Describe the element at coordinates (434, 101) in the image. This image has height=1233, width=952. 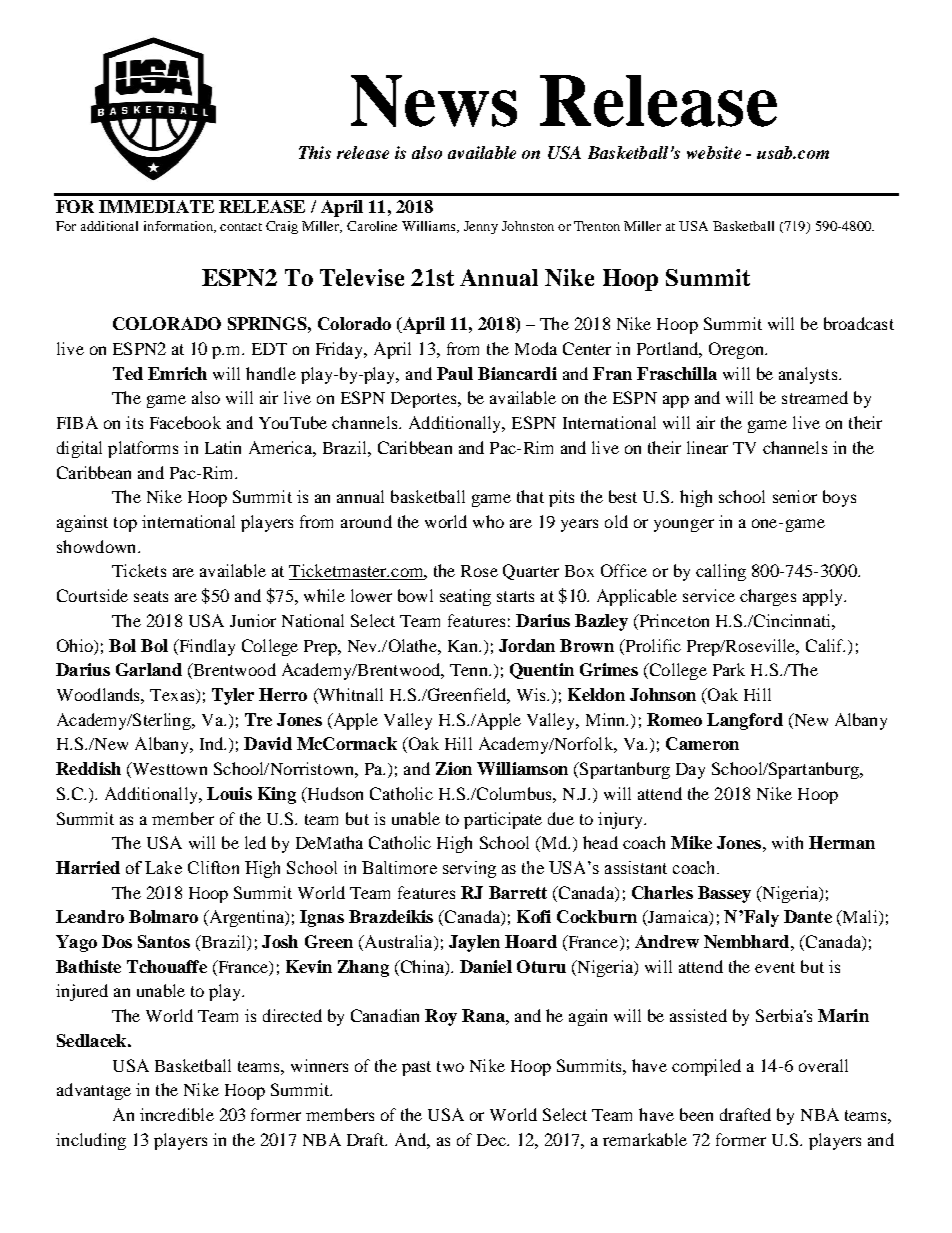
I see `News` at that location.
